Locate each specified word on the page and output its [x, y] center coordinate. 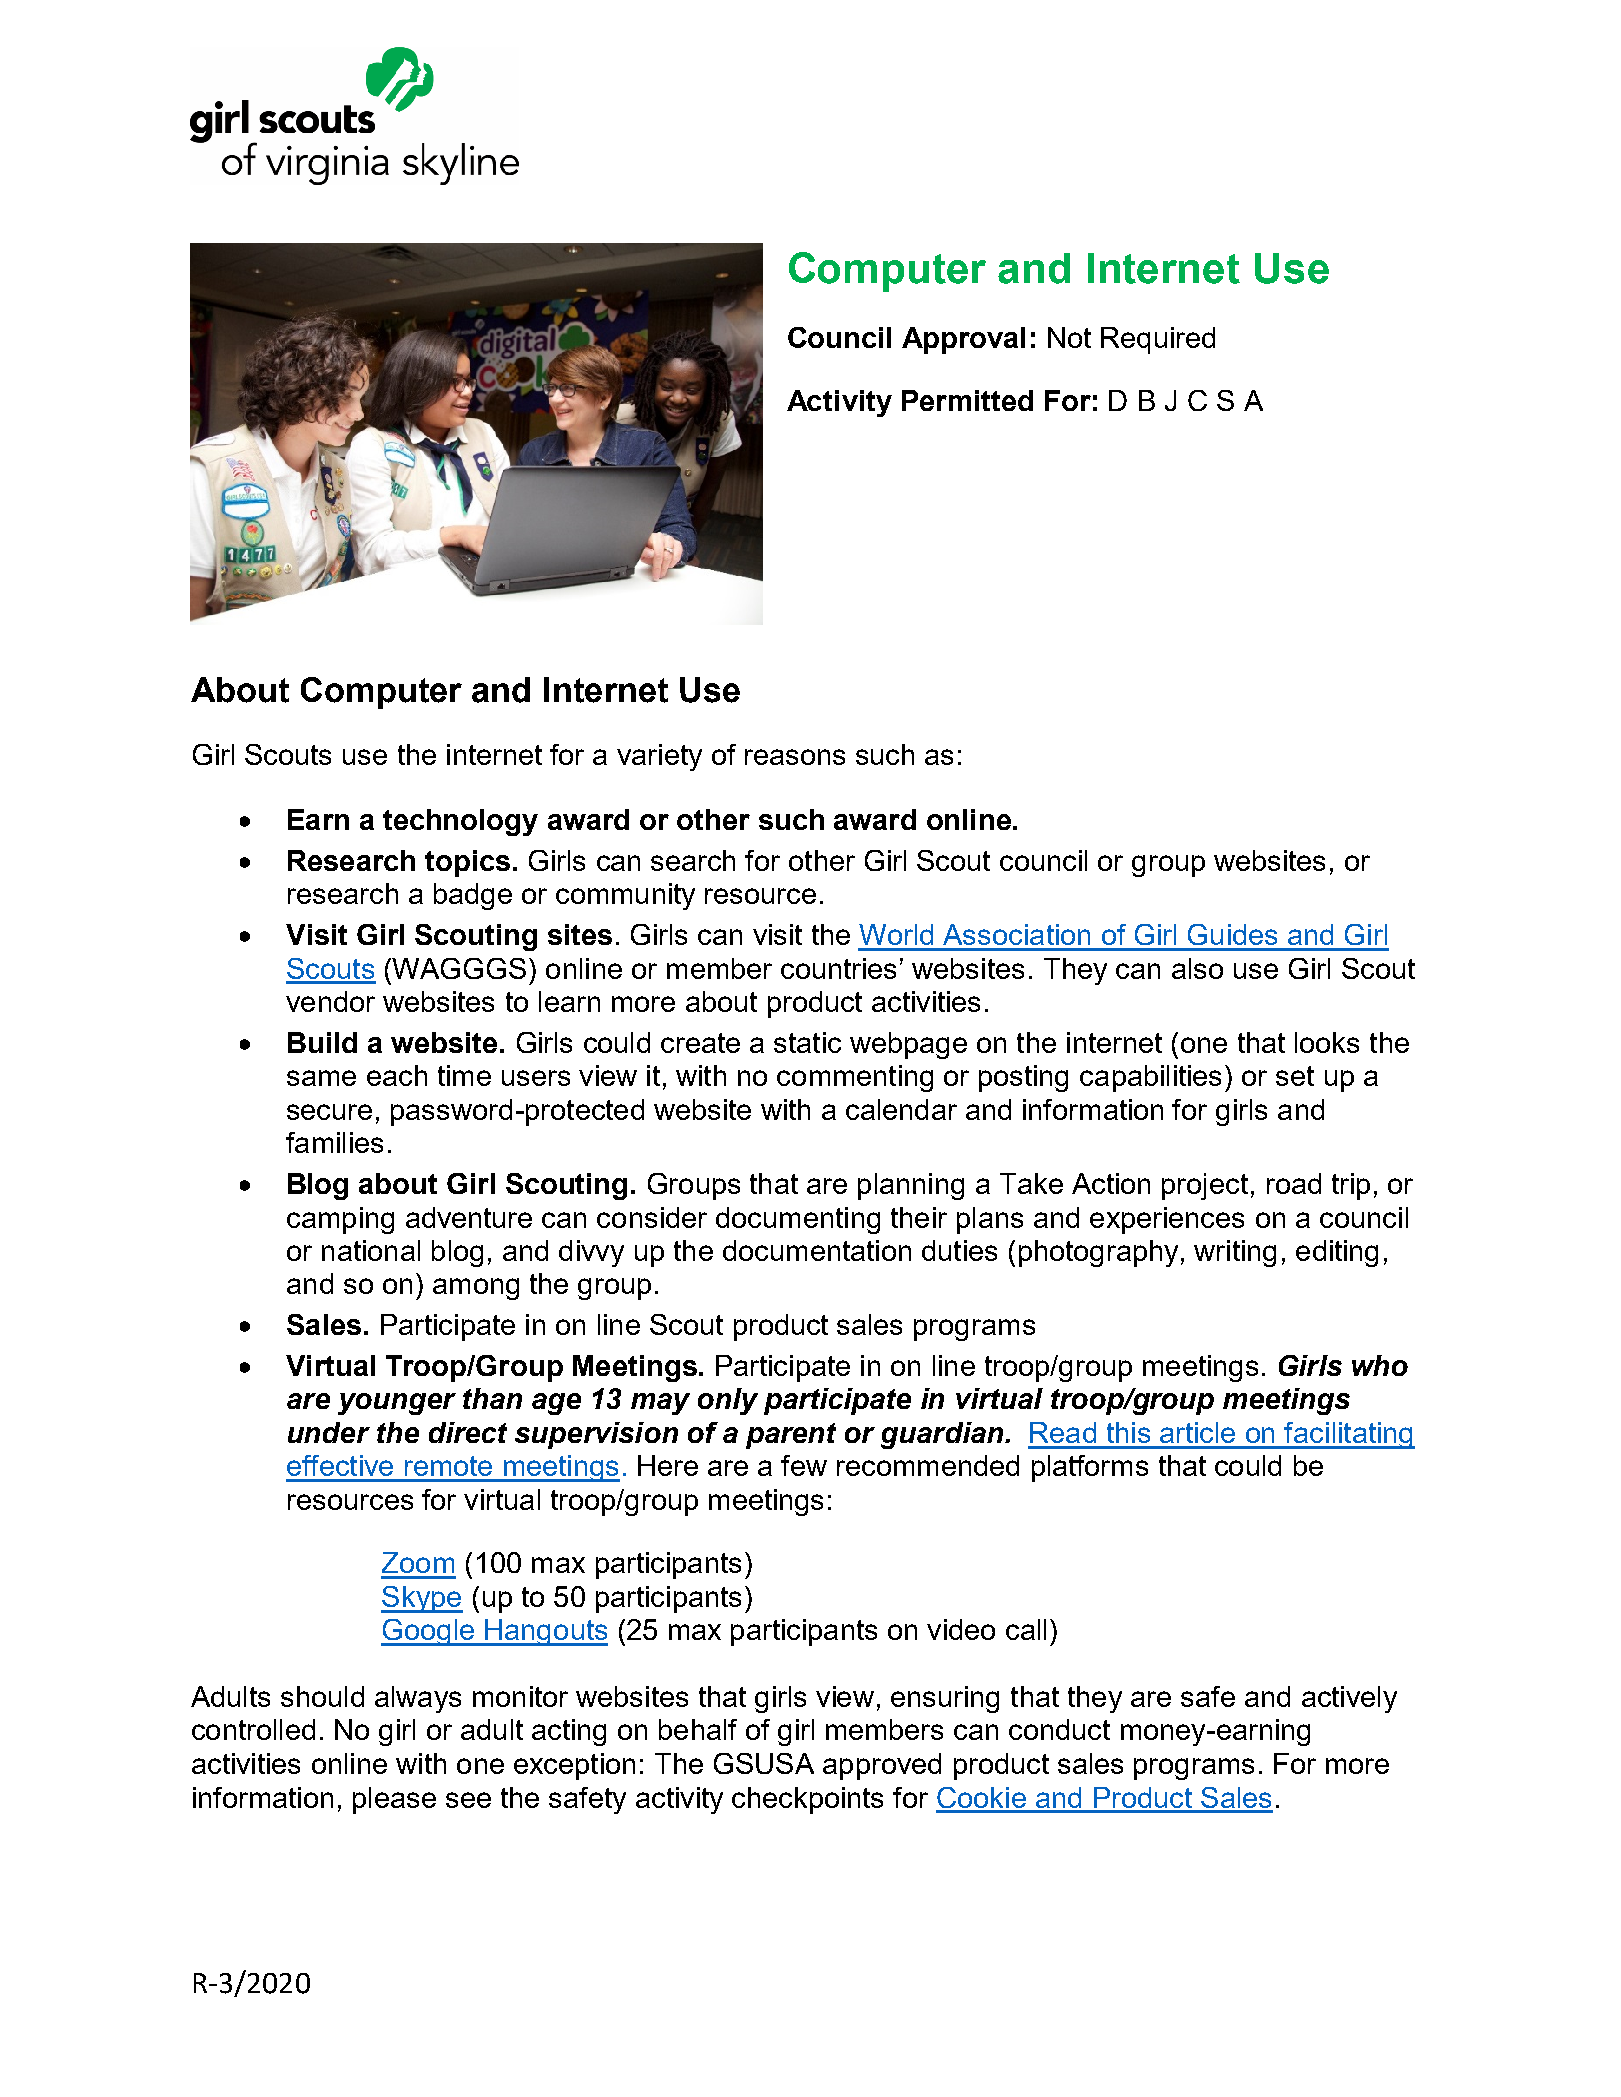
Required [1158, 340]
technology [460, 822]
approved [882, 1766]
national [371, 1250]
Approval [963, 340]
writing [1235, 1253]
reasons [795, 757]
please [394, 1800]
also [1197, 968]
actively [1349, 1699]
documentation [817, 1250]
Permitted [967, 400]
